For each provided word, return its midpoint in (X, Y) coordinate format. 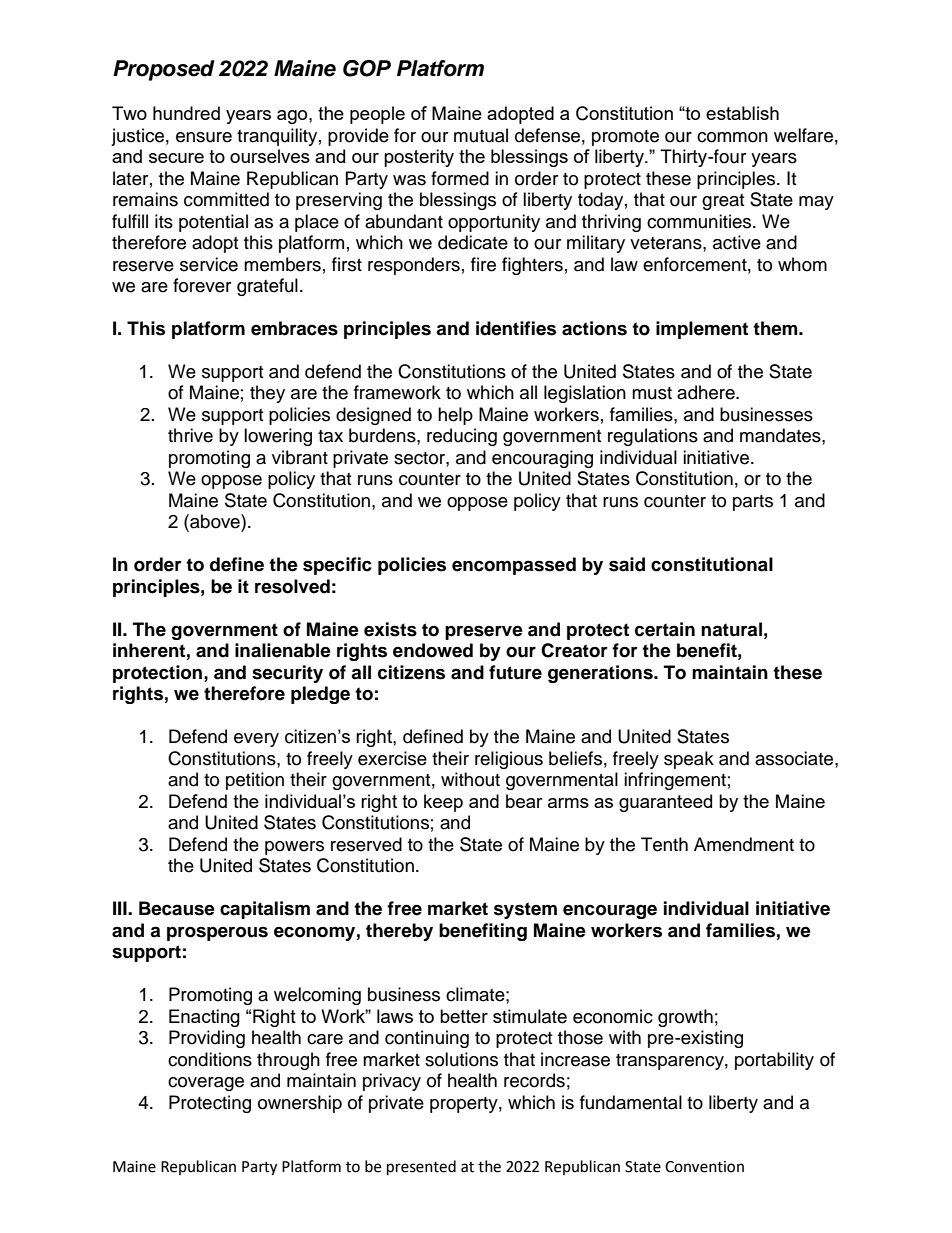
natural (731, 629)
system (525, 910)
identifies (516, 328)
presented (421, 1168)
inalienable (283, 650)
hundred (186, 113)
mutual (481, 135)
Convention (704, 1167)
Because (177, 908)
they (267, 394)
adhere (707, 392)
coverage (206, 1084)
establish (742, 113)
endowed (433, 650)
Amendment (744, 844)
